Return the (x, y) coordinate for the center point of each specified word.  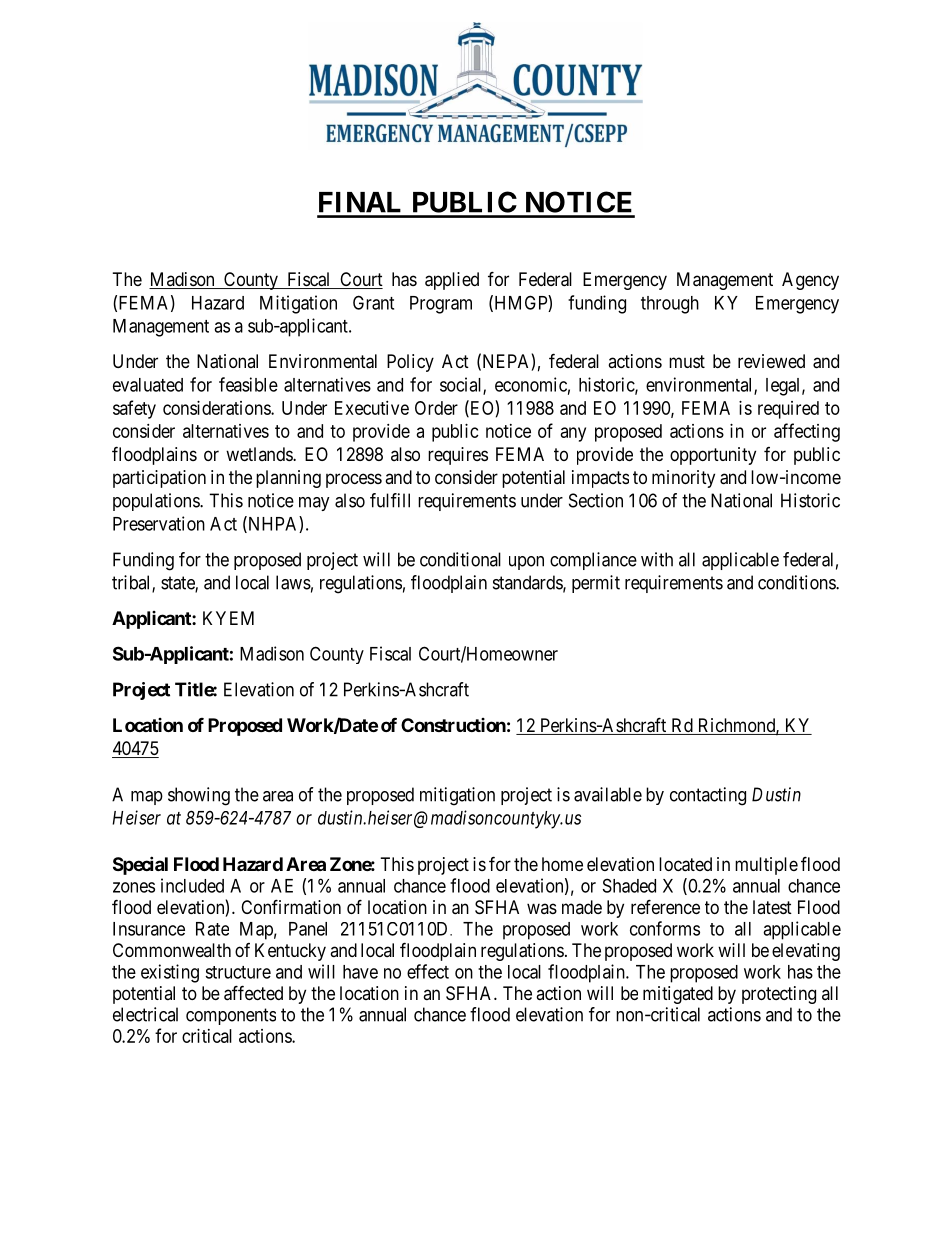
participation (159, 479)
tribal (132, 583)
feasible (248, 384)
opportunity (713, 456)
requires (458, 456)
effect (428, 971)
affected (253, 993)
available (608, 794)
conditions (797, 582)
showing (199, 796)
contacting (708, 796)
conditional (460, 559)
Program (441, 305)
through (670, 305)
